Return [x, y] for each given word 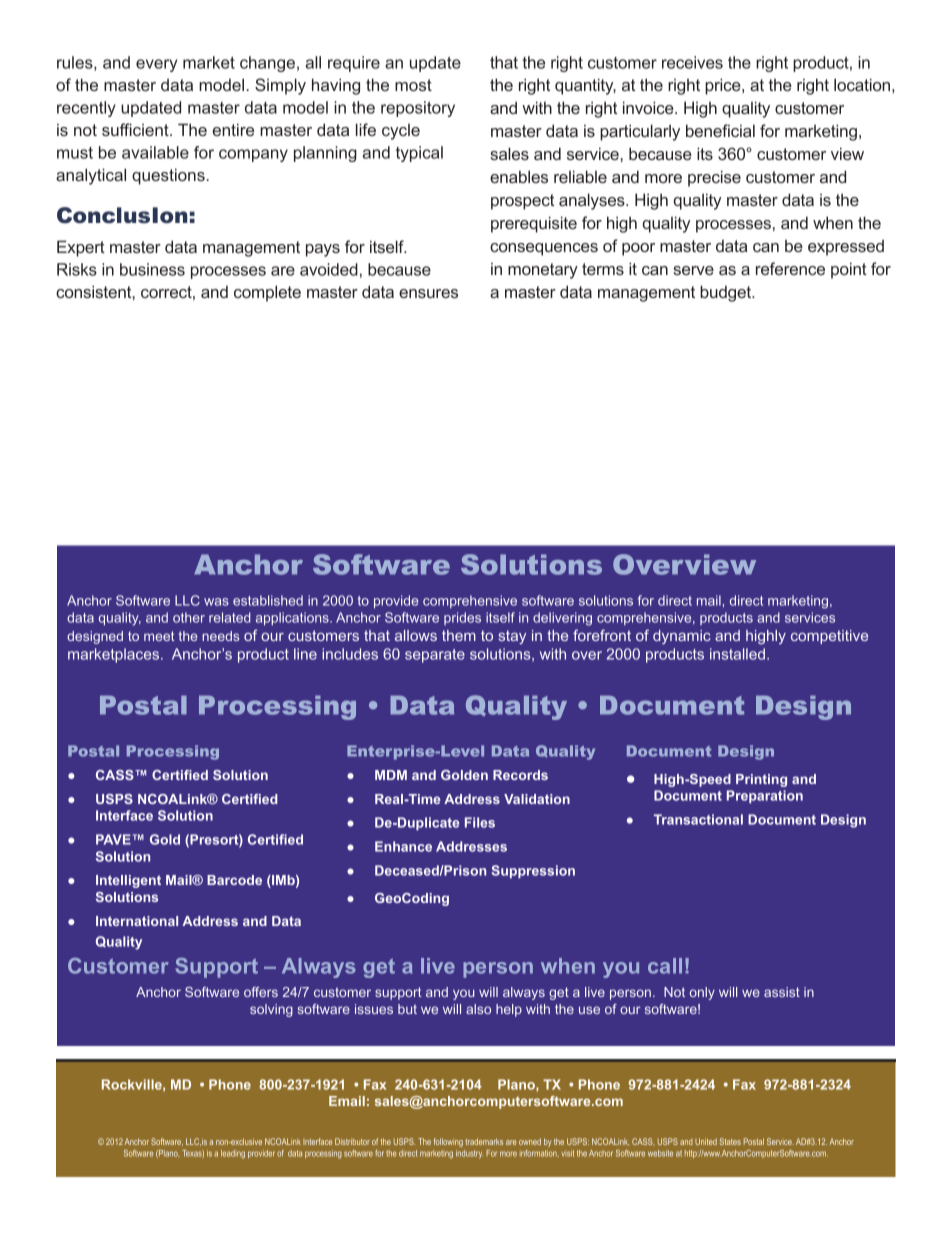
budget [727, 293]
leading [233, 1154]
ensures [428, 293]
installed [737, 654]
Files [480, 822]
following [448, 1142]
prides [462, 618]
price [724, 86]
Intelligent [128, 881]
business [152, 269]
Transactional [698, 819]
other [189, 617]
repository [418, 109]
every [156, 65]
